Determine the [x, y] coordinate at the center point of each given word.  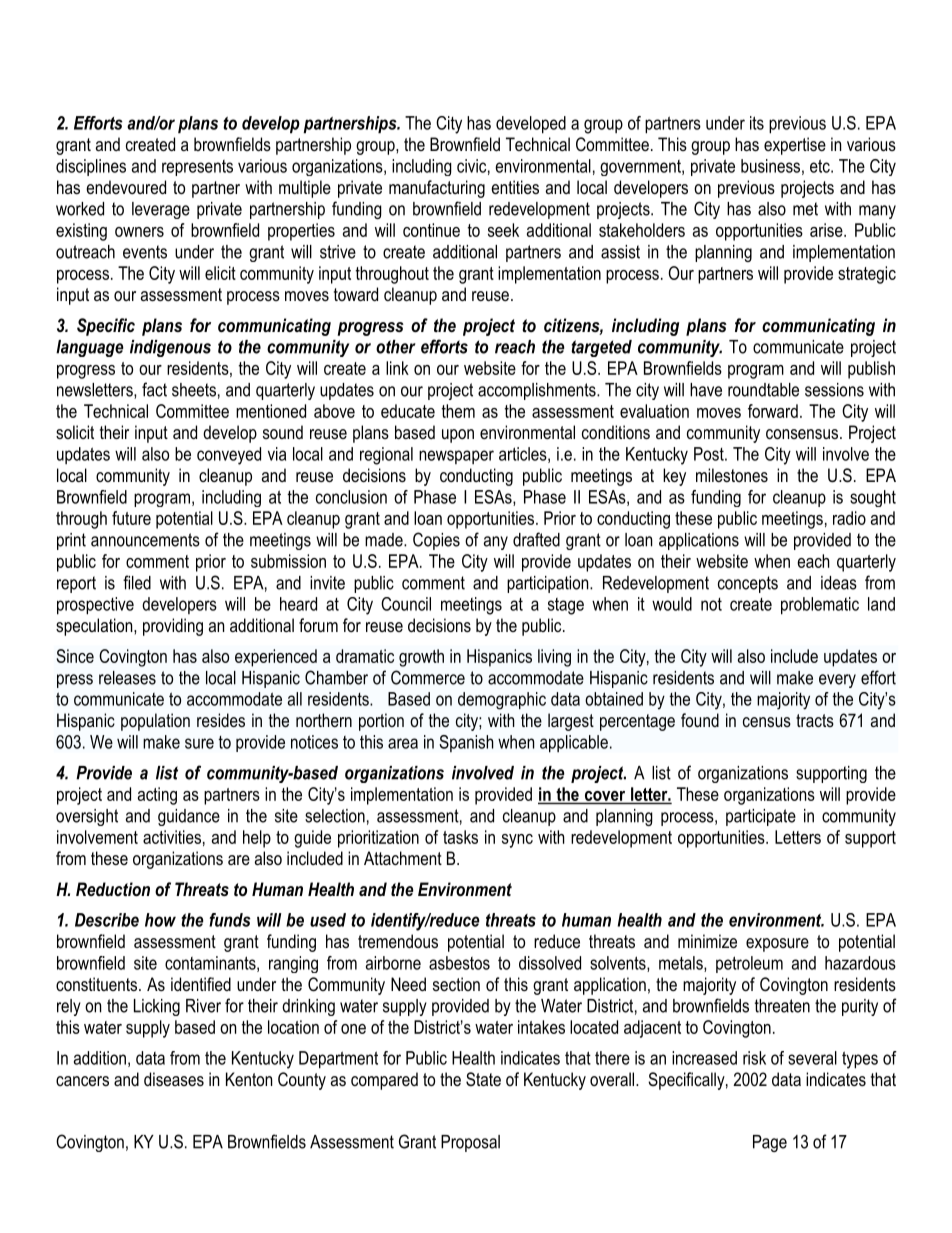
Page [770, 1143]
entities [515, 187]
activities [172, 837]
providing [173, 627]
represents [197, 168]
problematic [820, 606]
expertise [795, 146]
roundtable [763, 390]
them [458, 411]
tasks [460, 837]
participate [761, 817]
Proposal [470, 1143]
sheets [194, 390]
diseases [174, 1079]
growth [421, 658]
